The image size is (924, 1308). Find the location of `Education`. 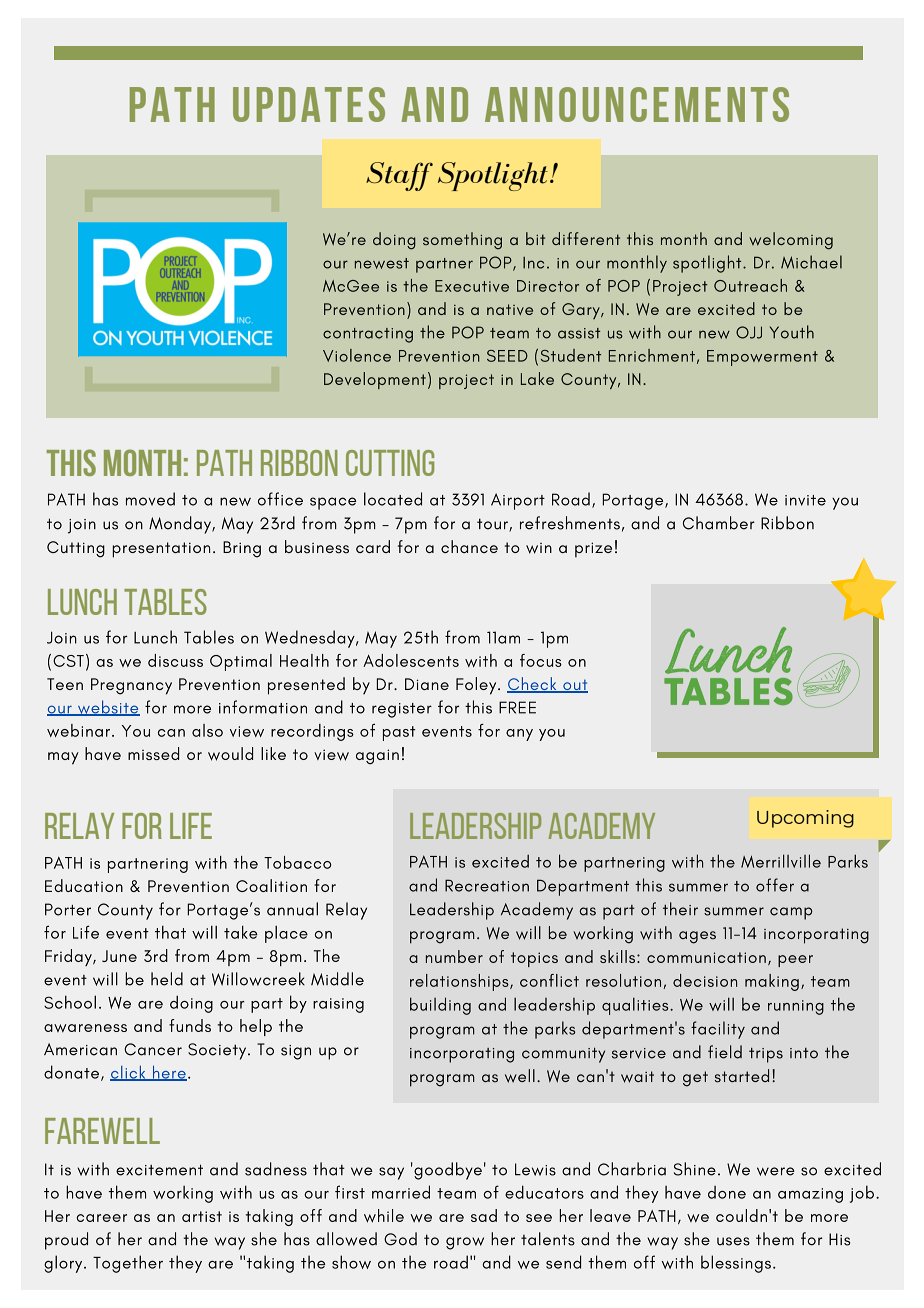

Education is located at coordinates (84, 885).
